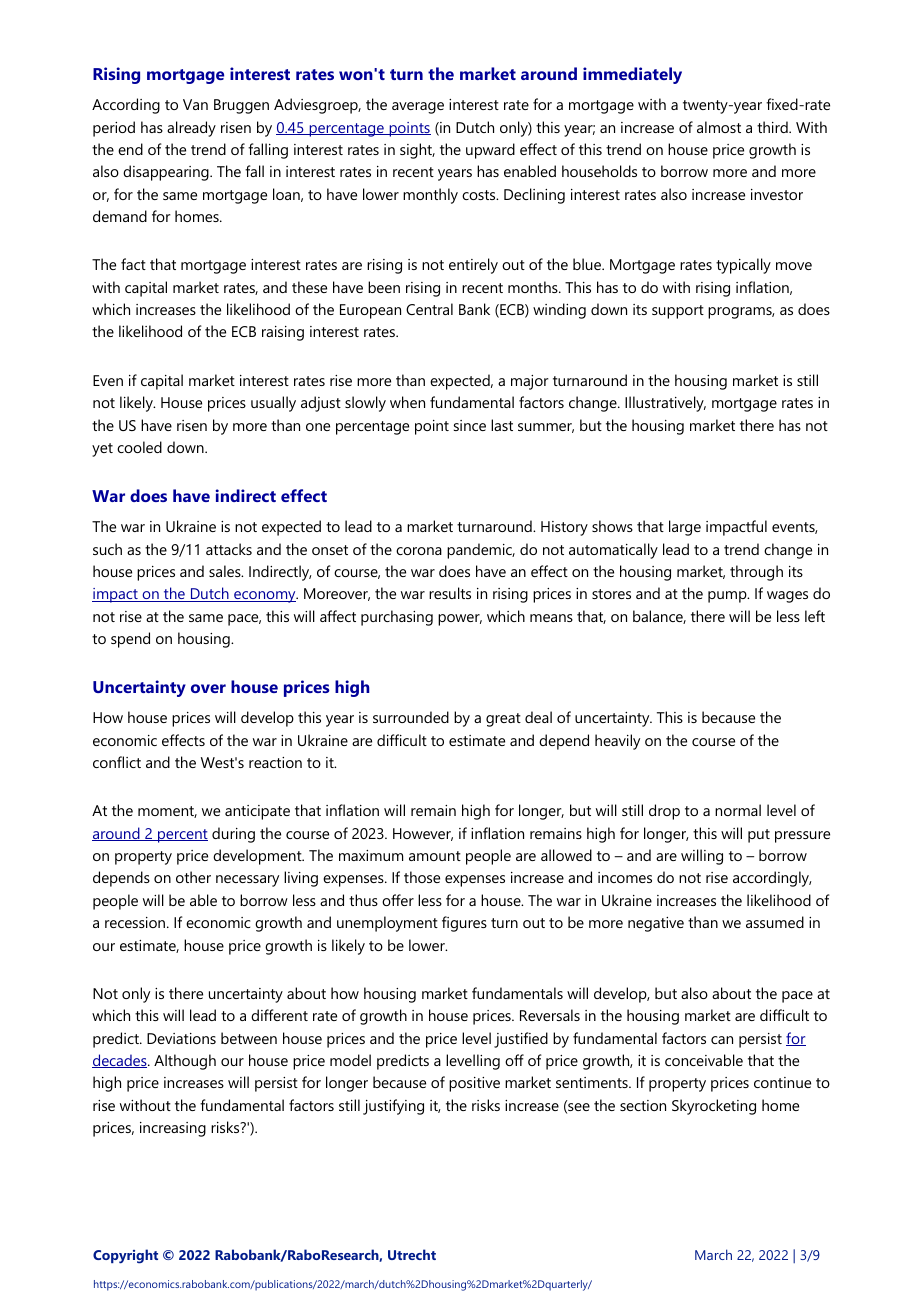 Image resolution: width=924 pixels, height=1308 pixels. Describe the element at coordinates (728, 597) in the screenshot. I see `pump` at that location.
